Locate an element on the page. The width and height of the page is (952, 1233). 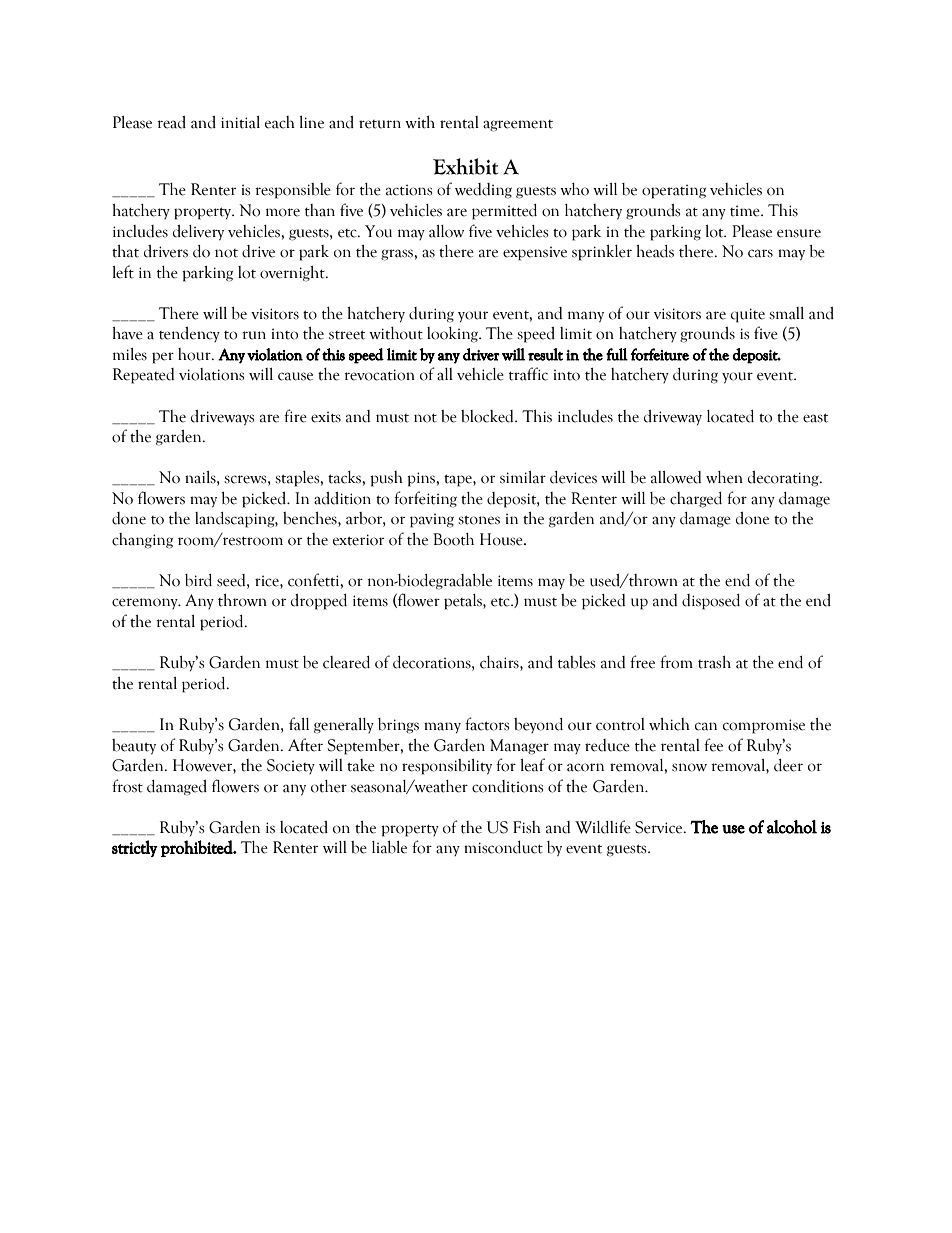
petals is located at coordinates (464, 602).
